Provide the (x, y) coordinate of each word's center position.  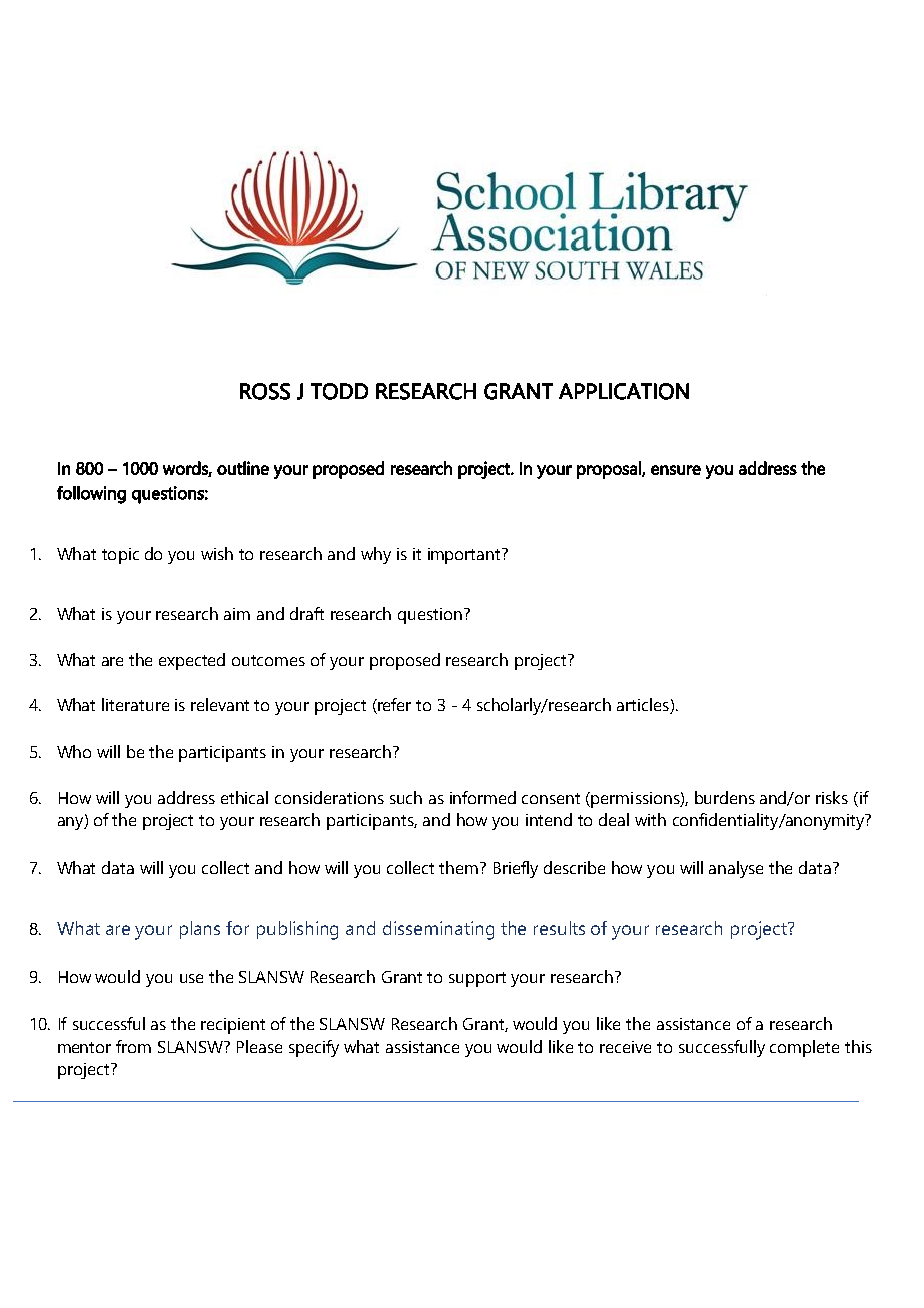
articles (644, 706)
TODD (339, 391)
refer (393, 706)
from (133, 1046)
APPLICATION (624, 391)
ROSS (265, 391)
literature (135, 704)
